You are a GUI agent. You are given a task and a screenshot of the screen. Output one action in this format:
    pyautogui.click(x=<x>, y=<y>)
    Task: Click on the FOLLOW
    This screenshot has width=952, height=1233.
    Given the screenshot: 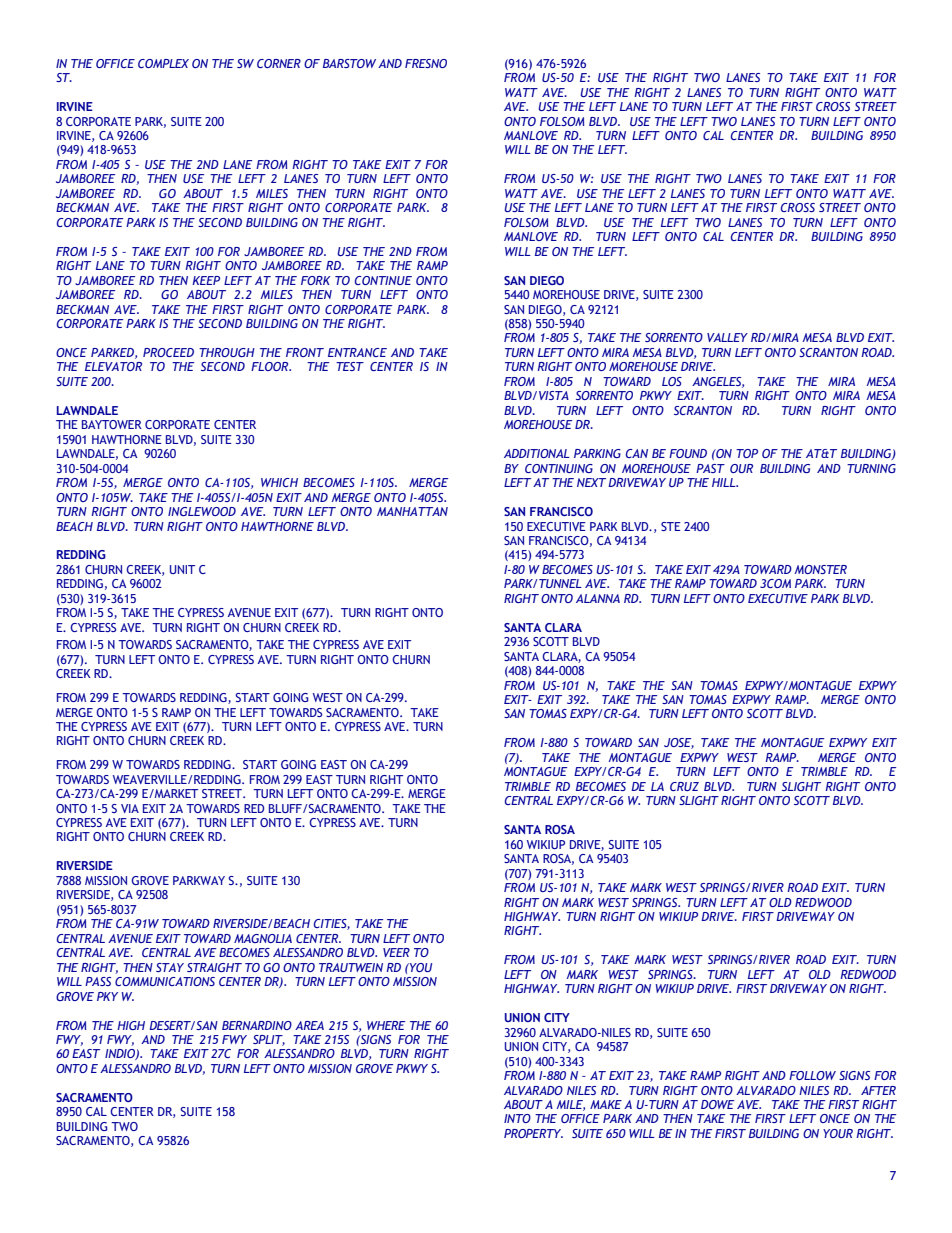 What is the action you would take?
    pyautogui.click(x=812, y=1075)
